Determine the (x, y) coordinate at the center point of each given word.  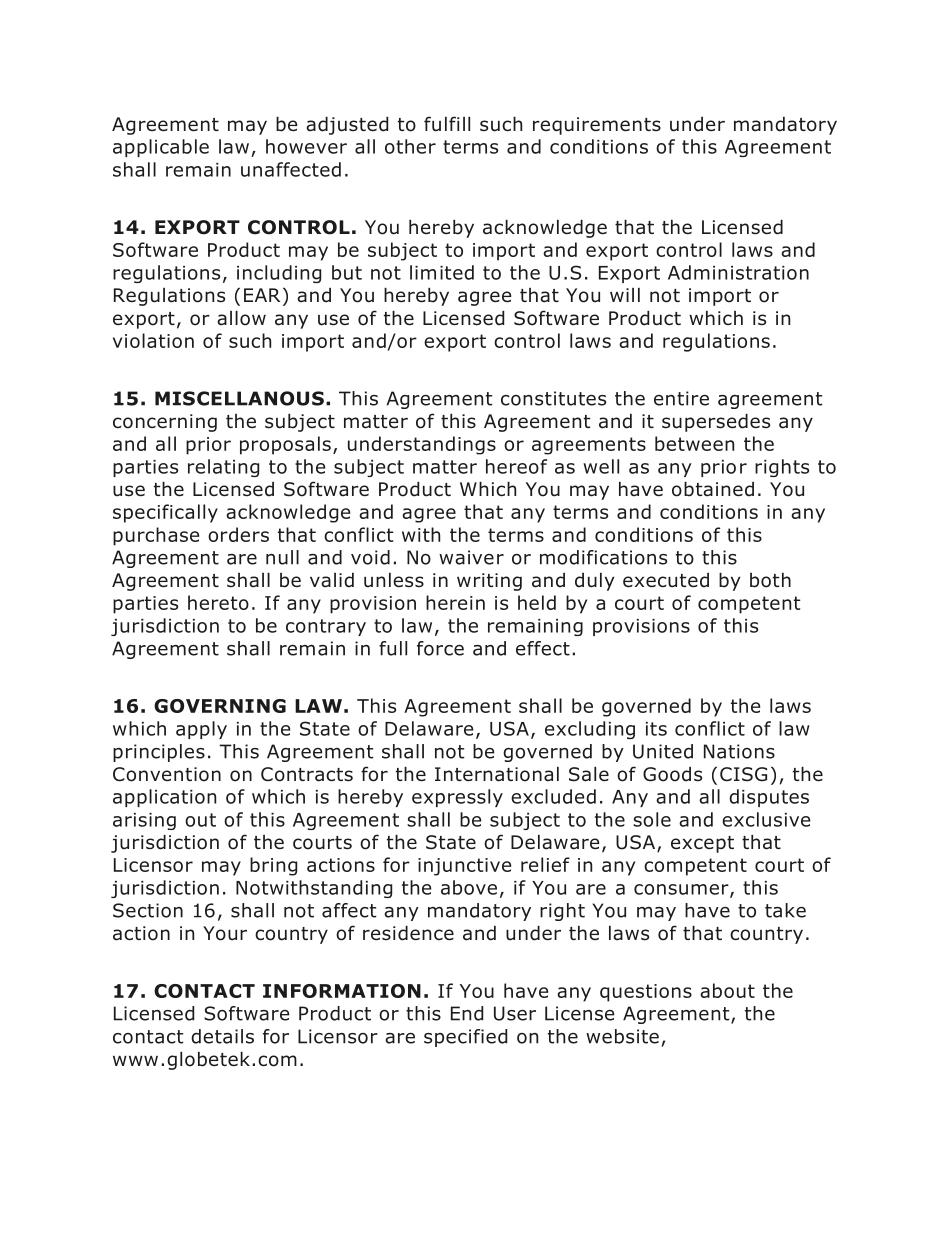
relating (223, 468)
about (727, 990)
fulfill (447, 124)
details (222, 1036)
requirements (597, 126)
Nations (739, 751)
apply (201, 730)
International (497, 774)
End (467, 1013)
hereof (516, 466)
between (694, 443)
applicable (161, 148)
